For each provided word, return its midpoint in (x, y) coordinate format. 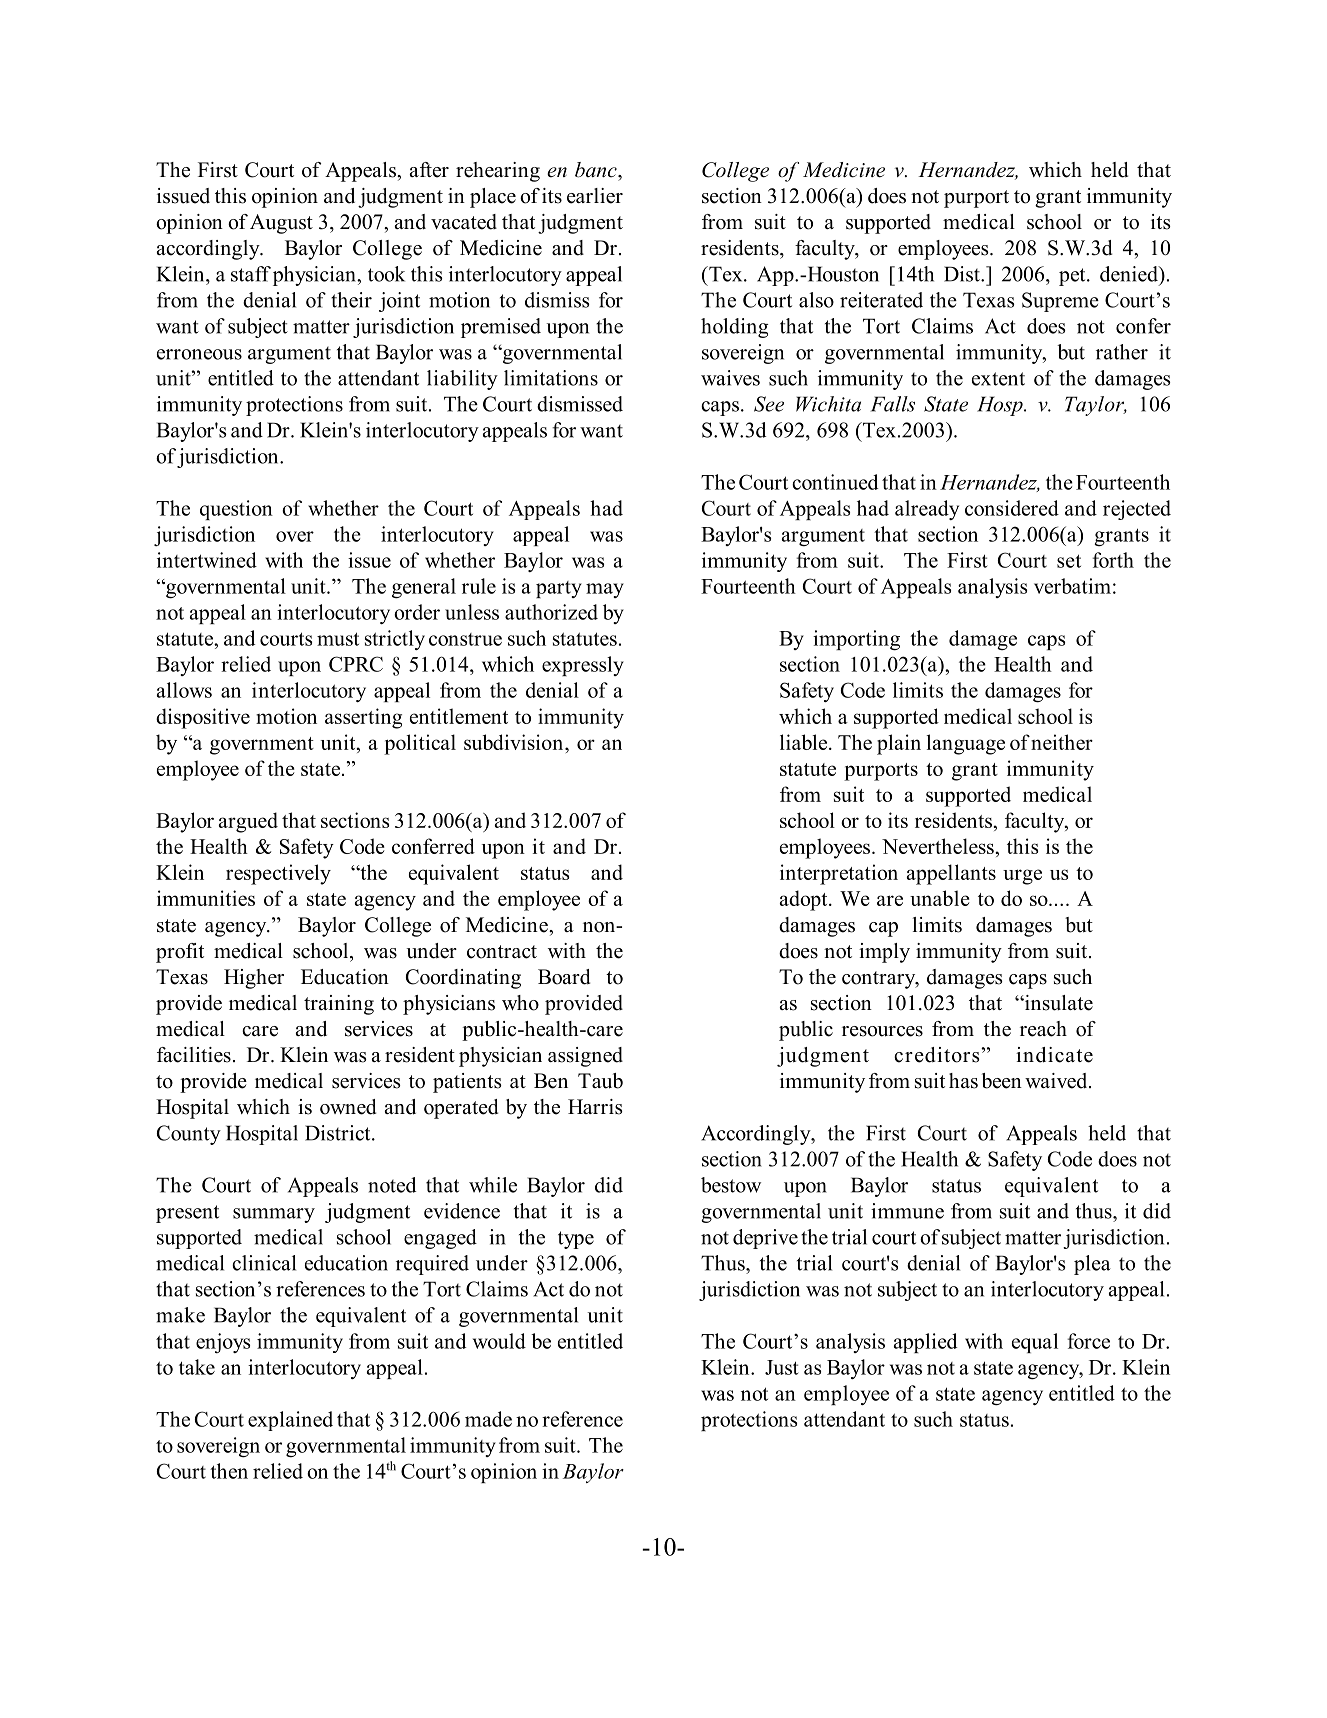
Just (782, 1367)
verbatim (1072, 586)
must (338, 639)
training (339, 1005)
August (281, 224)
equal (1035, 1343)
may (605, 590)
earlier (595, 196)
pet (1073, 277)
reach (1043, 1029)
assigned (585, 1057)
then (229, 1471)
